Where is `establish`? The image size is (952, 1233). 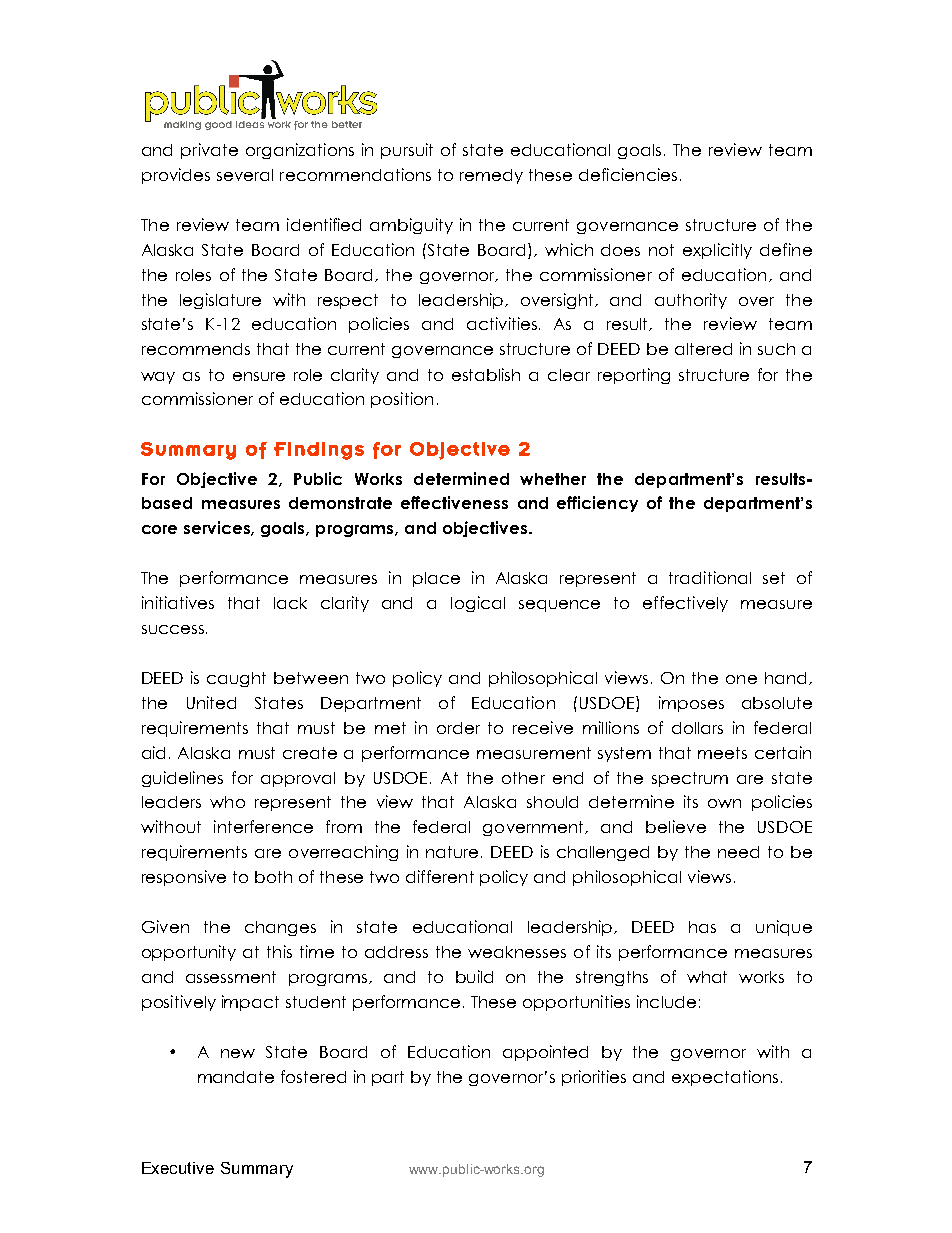 establish is located at coordinates (486, 374).
